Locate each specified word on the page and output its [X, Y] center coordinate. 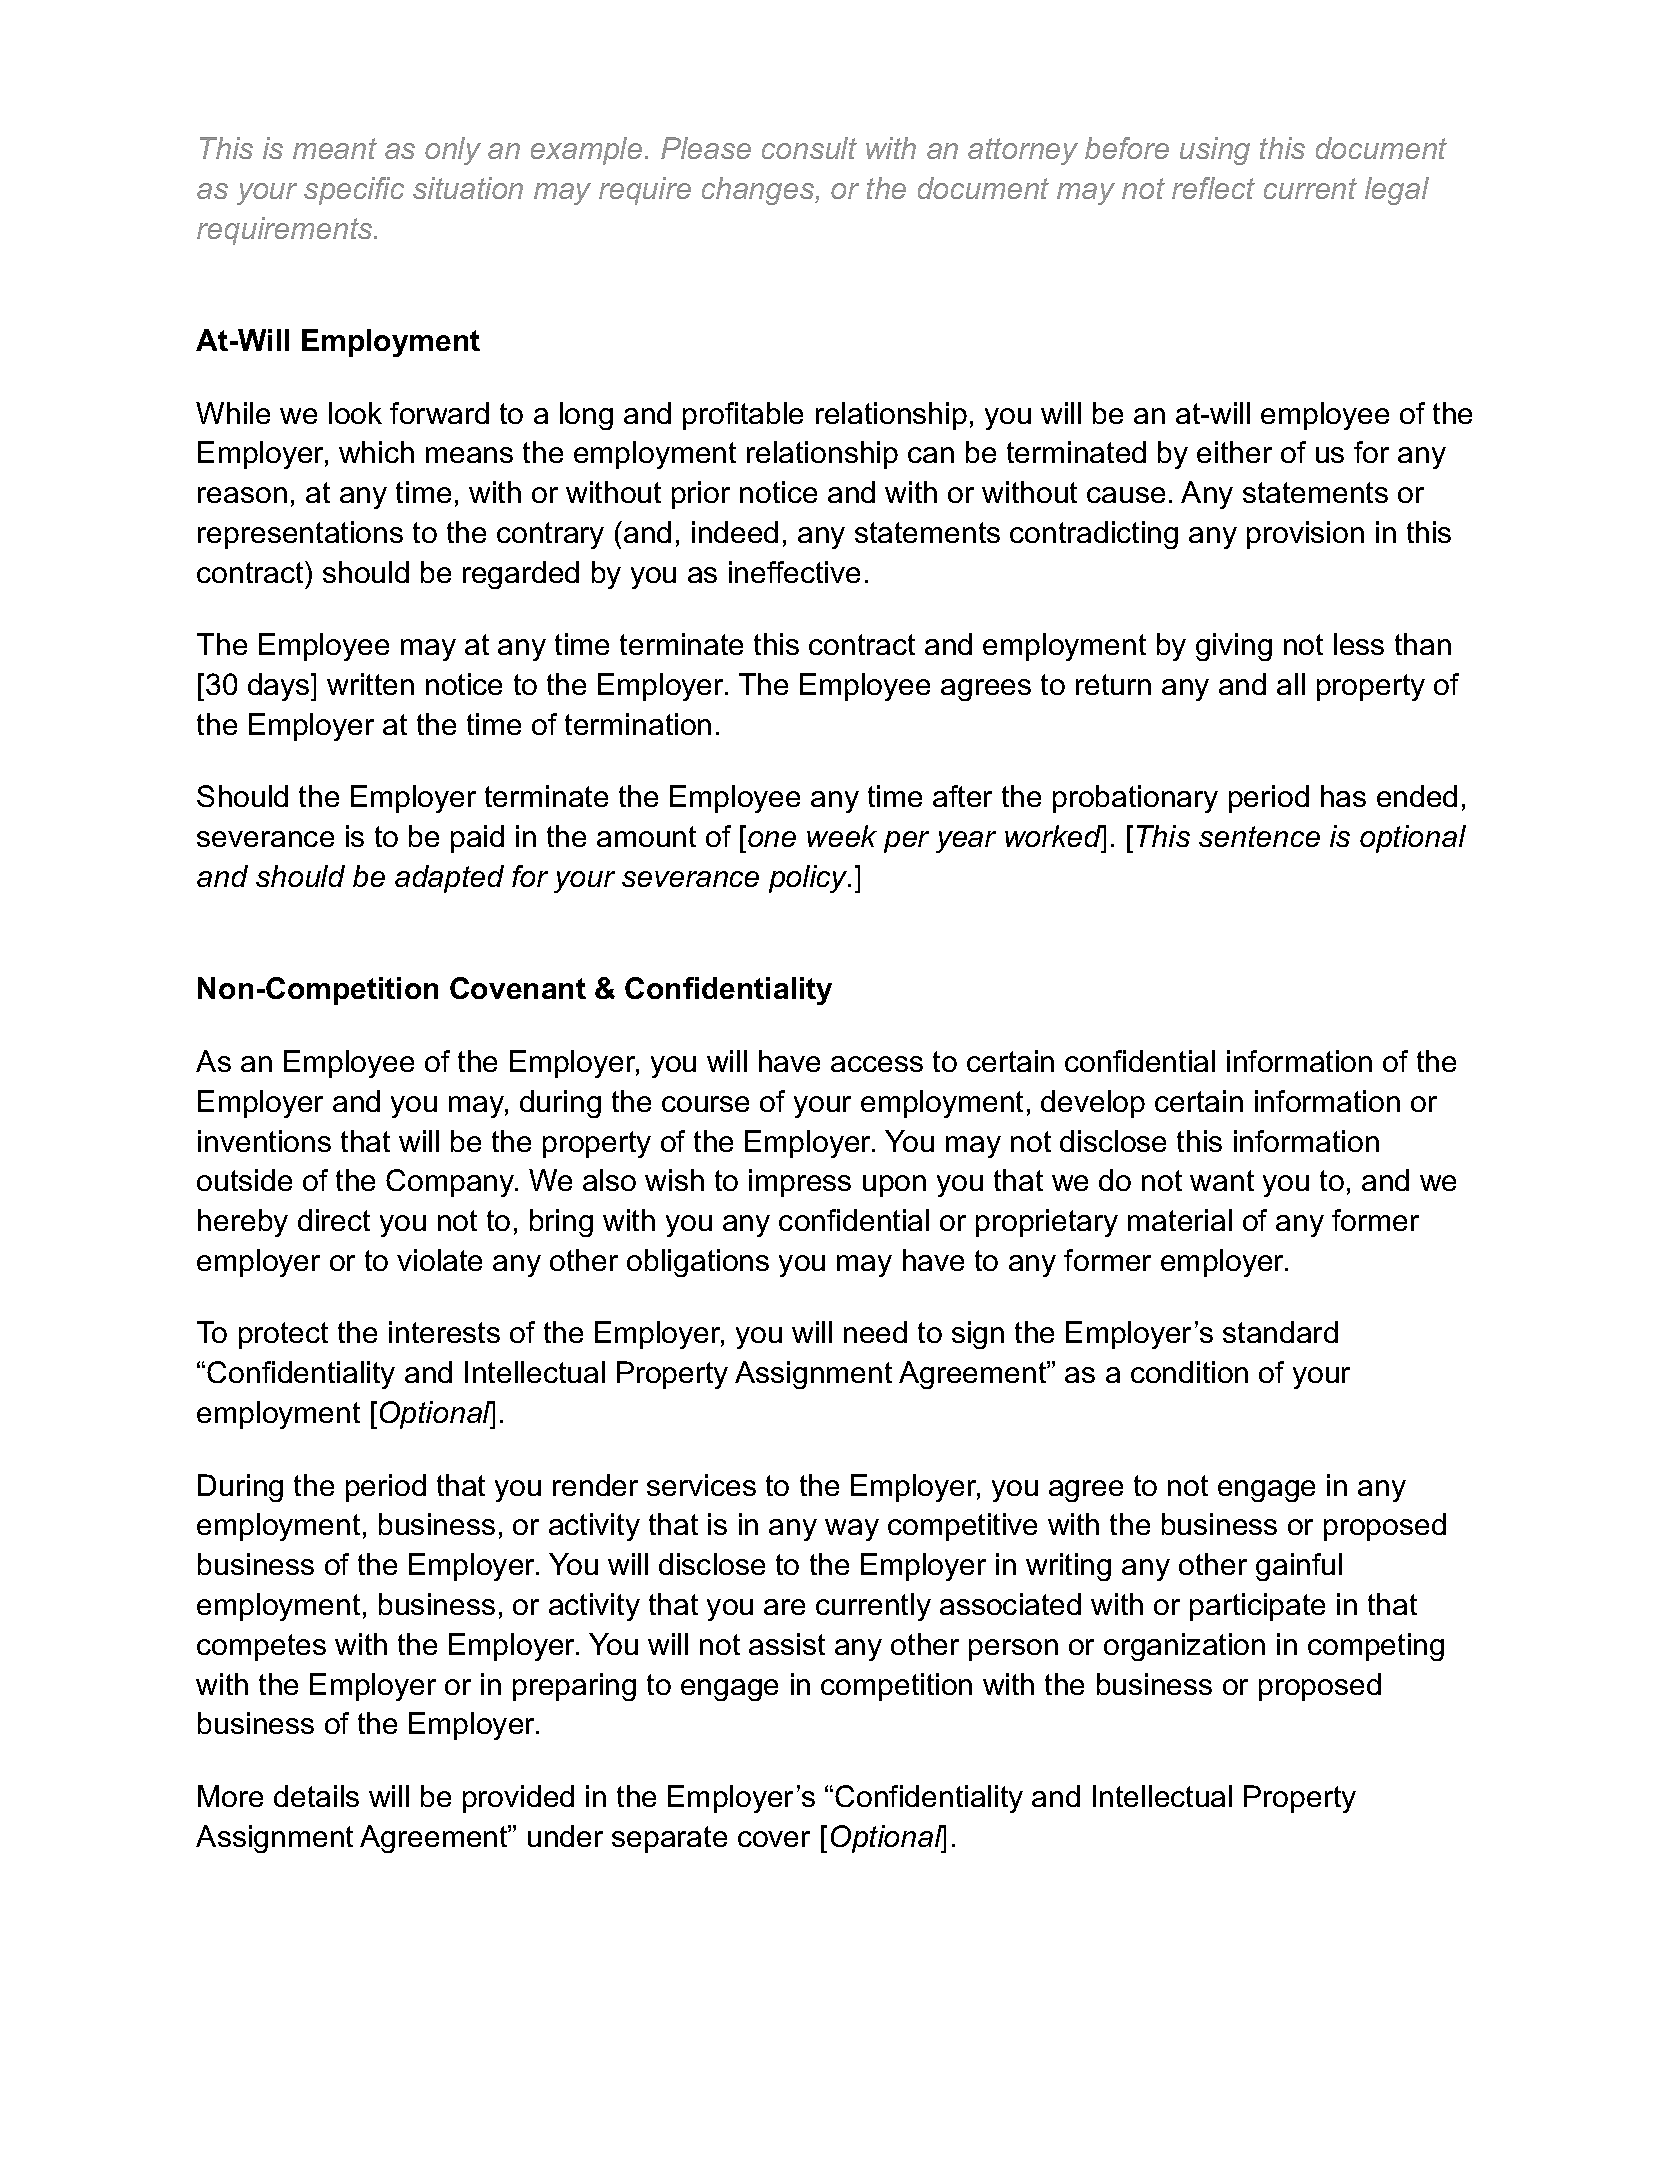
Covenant [518, 988]
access [877, 1064]
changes [759, 191]
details [316, 1796]
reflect [1213, 188]
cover [774, 1839]
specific [354, 191]
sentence [1259, 836]
